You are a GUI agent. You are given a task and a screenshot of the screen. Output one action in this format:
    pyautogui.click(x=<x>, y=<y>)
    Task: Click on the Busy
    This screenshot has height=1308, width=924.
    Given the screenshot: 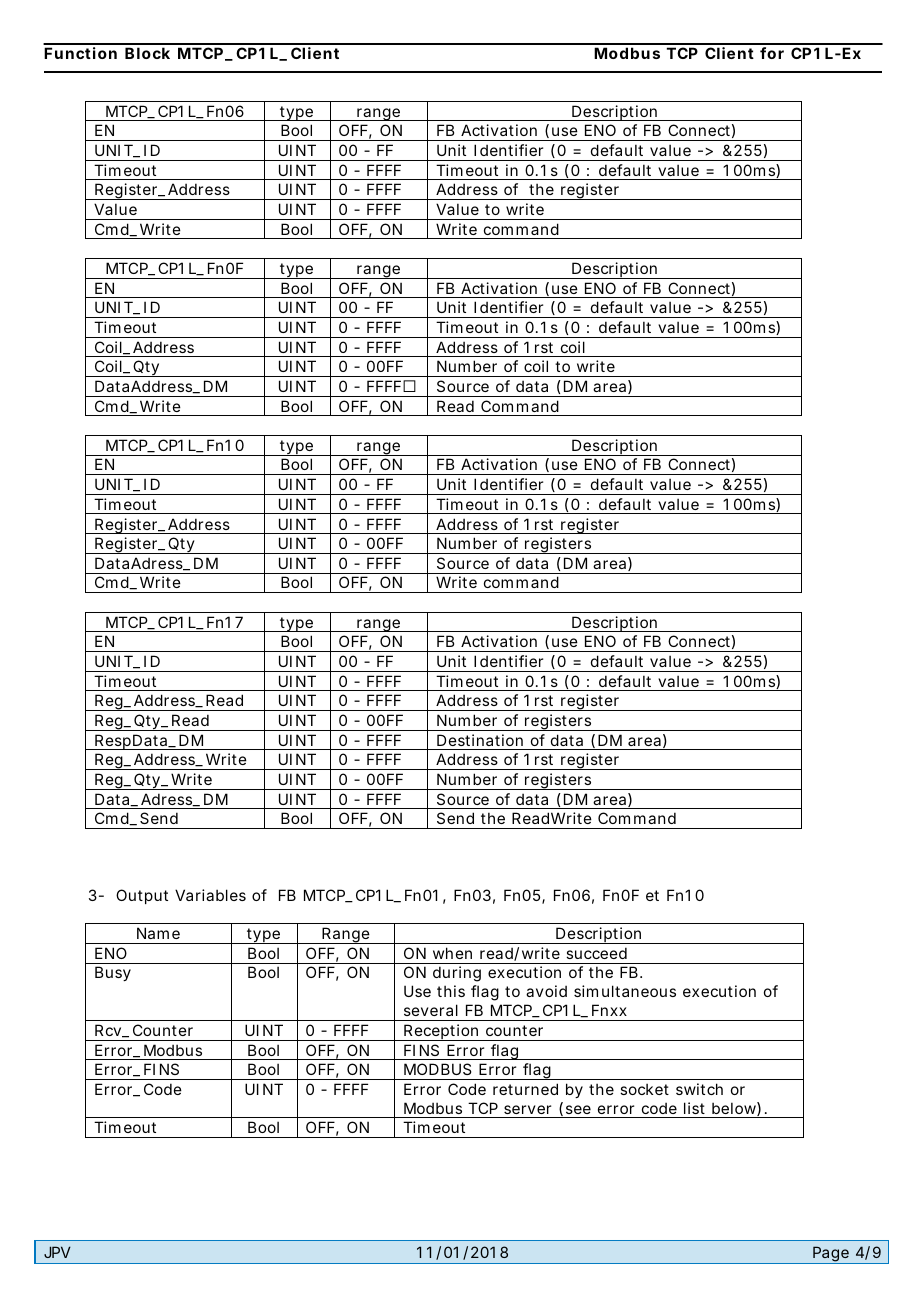 What is the action you would take?
    pyautogui.click(x=113, y=973)
